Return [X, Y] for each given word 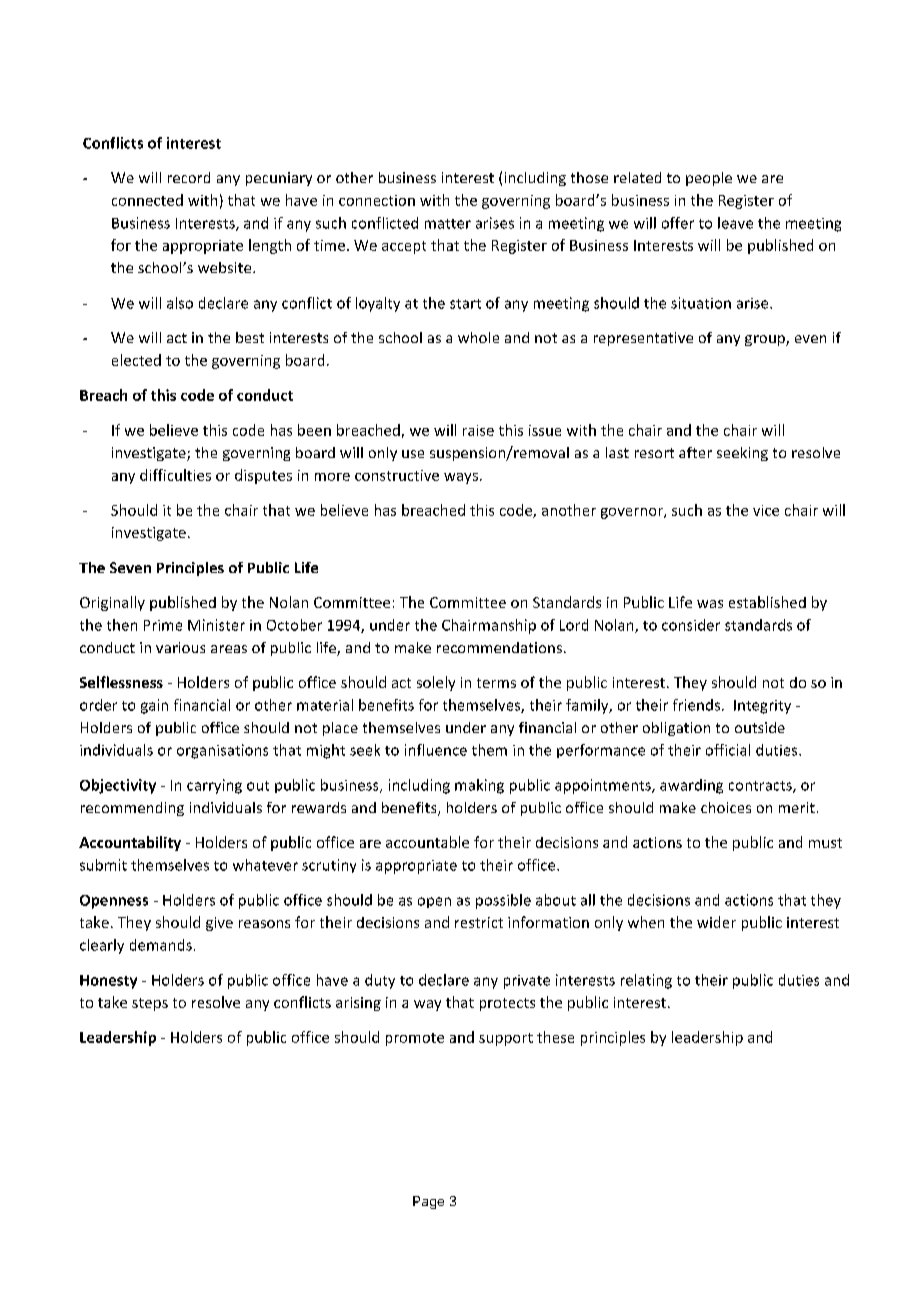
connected [147, 200]
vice [766, 510]
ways [461, 478]
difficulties [175, 475]
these [555, 1037]
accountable [427, 842]
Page [428, 1202]
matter [448, 224]
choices [726, 807]
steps [150, 1004]
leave [735, 223]
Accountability [130, 843]
